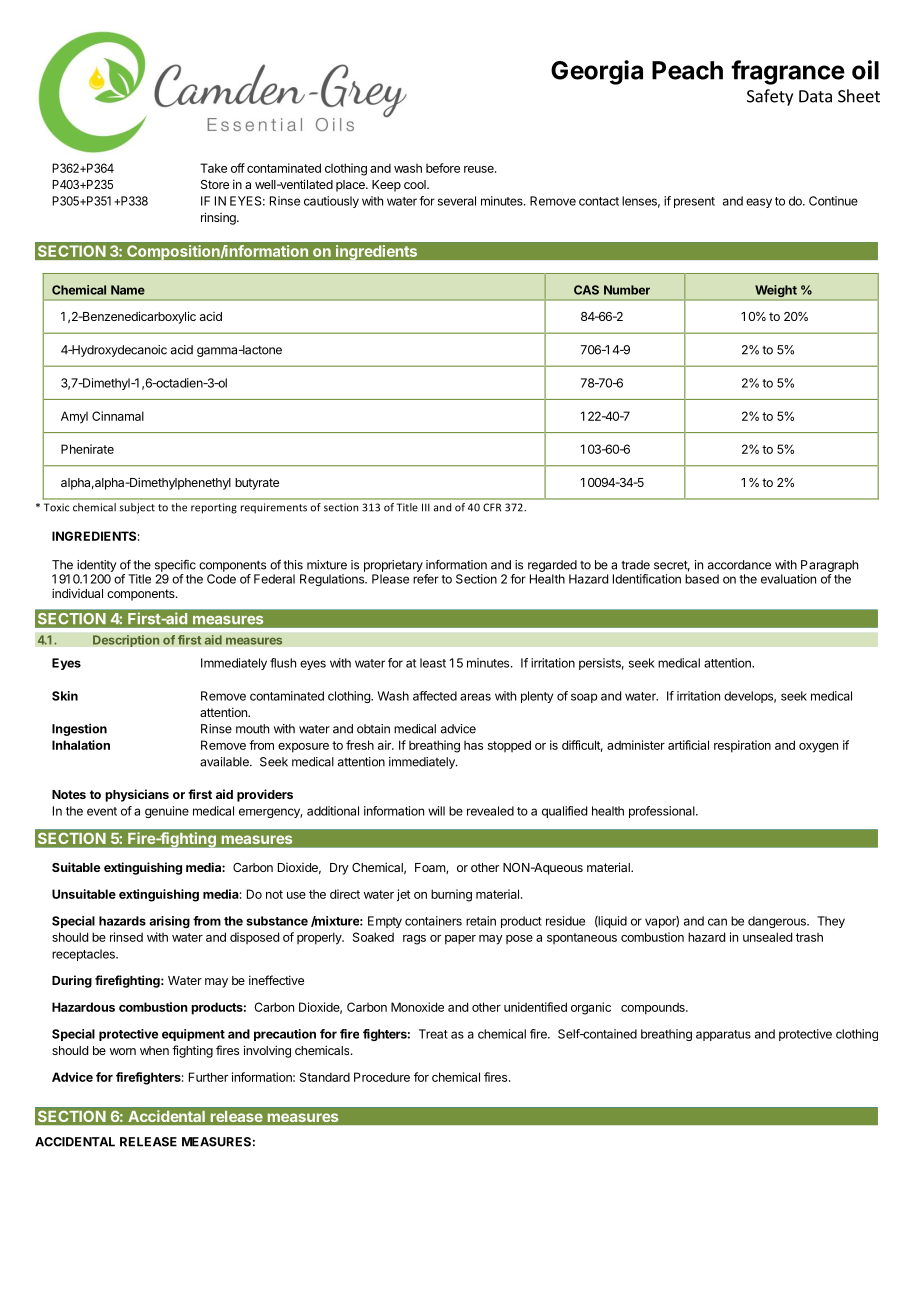  Describe the element at coordinates (742, 746) in the document. I see `respiration` at that location.
